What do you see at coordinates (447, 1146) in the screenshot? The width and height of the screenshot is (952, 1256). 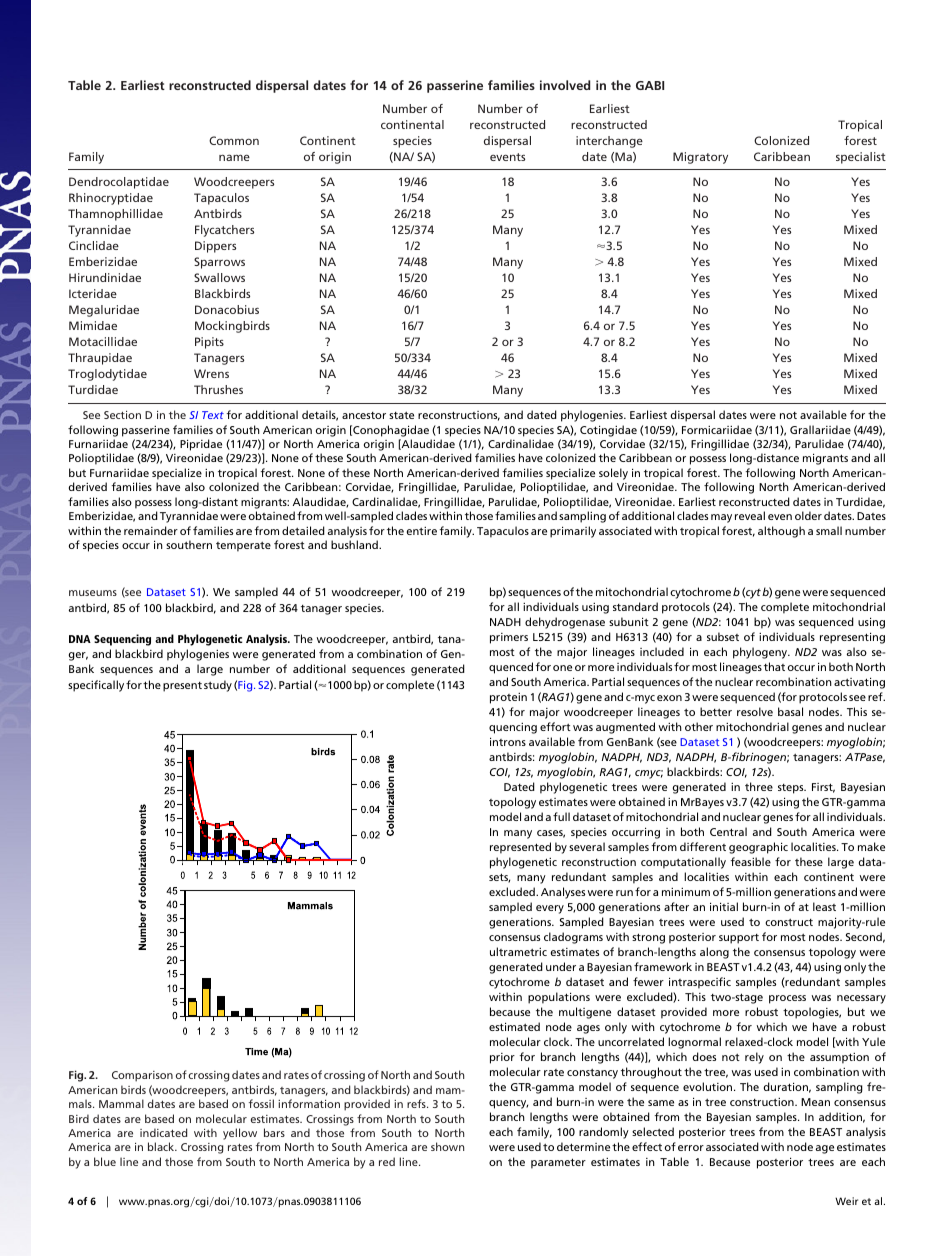 I see `shown` at bounding box center [447, 1146].
